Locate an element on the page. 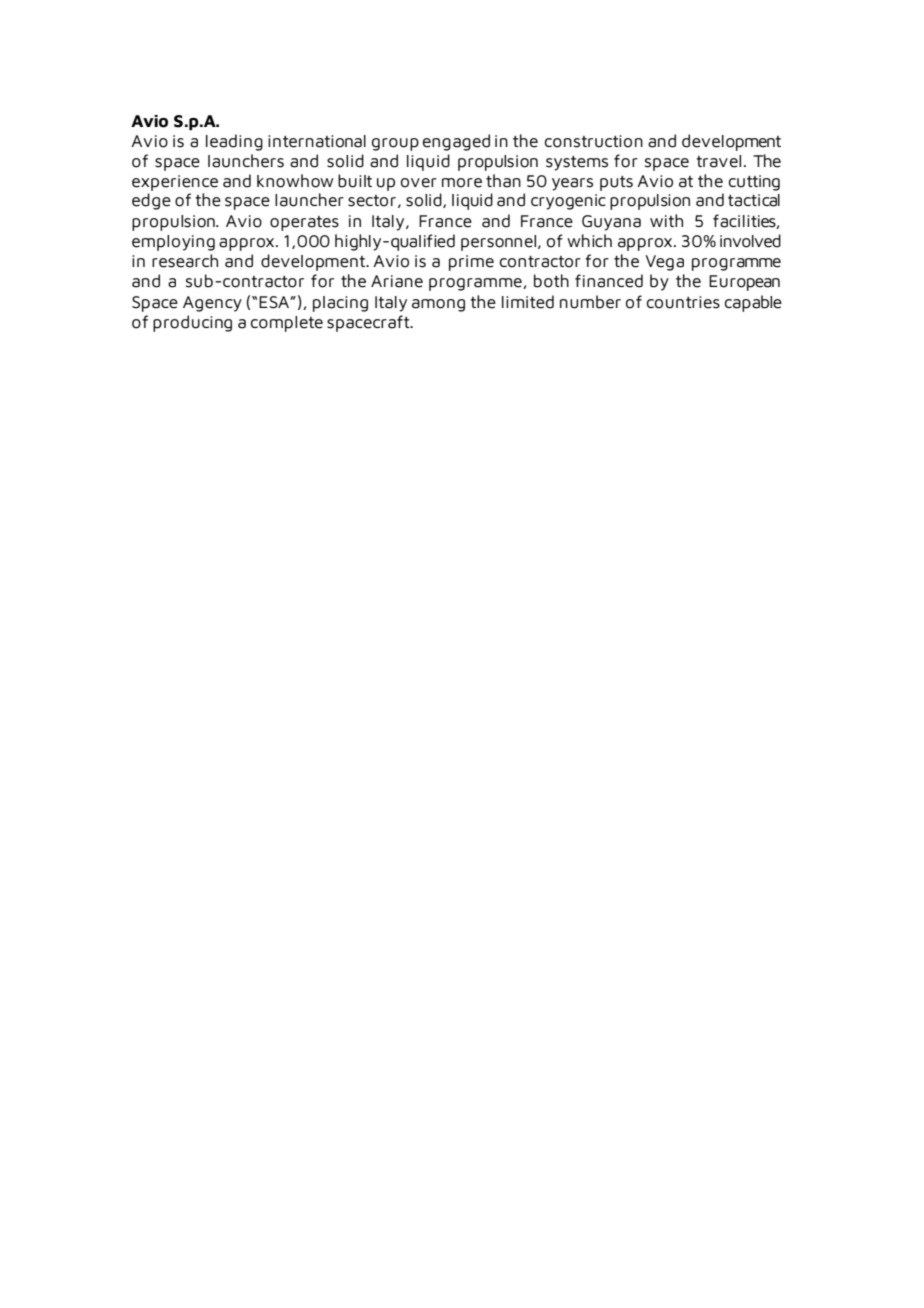 Image resolution: width=924 pixels, height=1308 pixels. engaged is located at coordinates (456, 142).
